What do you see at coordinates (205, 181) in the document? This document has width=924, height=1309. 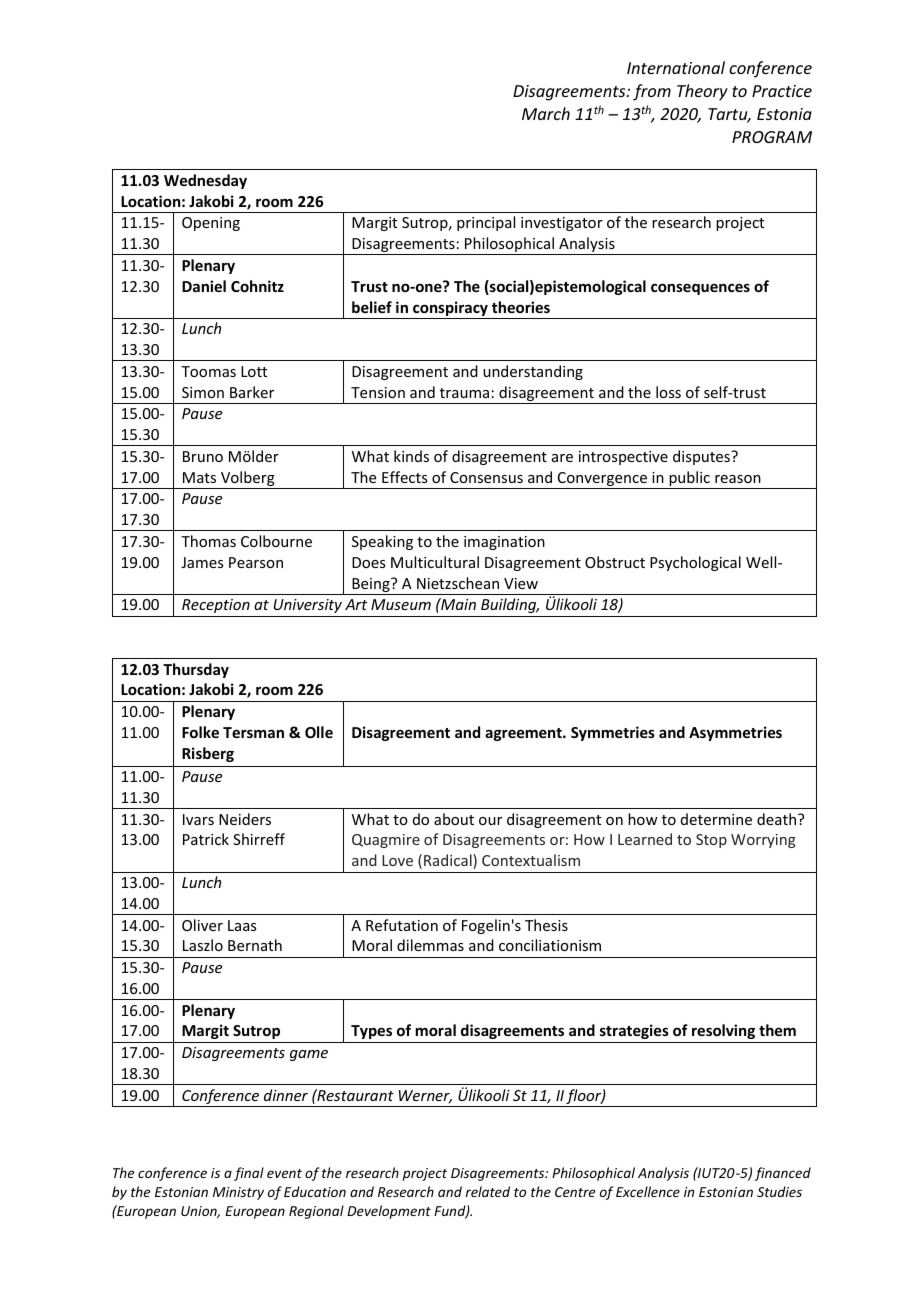 I see `Wednesday` at bounding box center [205, 181].
